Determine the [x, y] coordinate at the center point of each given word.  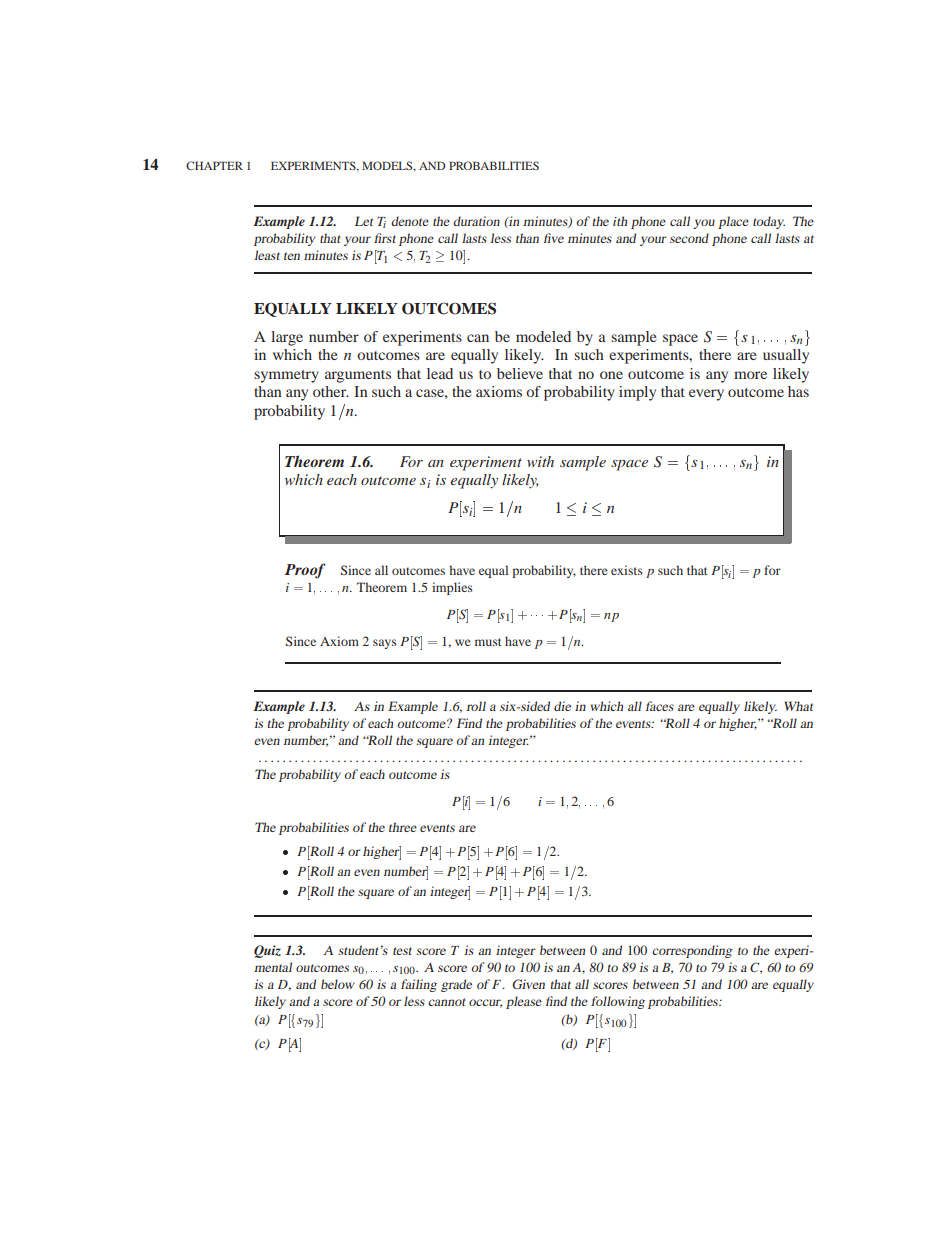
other [331, 391]
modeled [543, 336]
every [706, 395]
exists [627, 570]
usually [786, 356]
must [488, 642]
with [540, 461]
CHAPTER [214, 165]
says [385, 644]
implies [452, 588]
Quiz [267, 951]
